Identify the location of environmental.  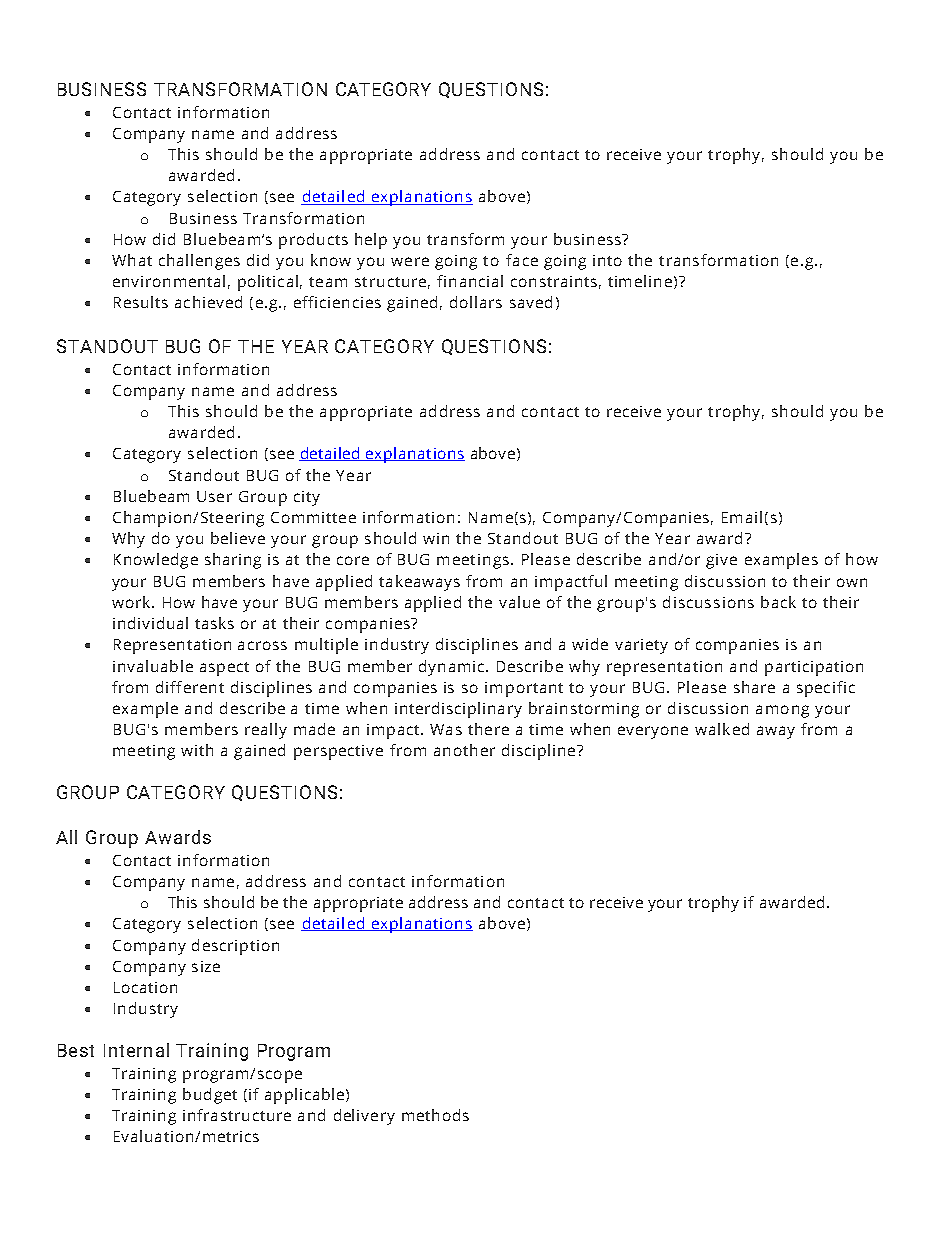
(169, 281).
